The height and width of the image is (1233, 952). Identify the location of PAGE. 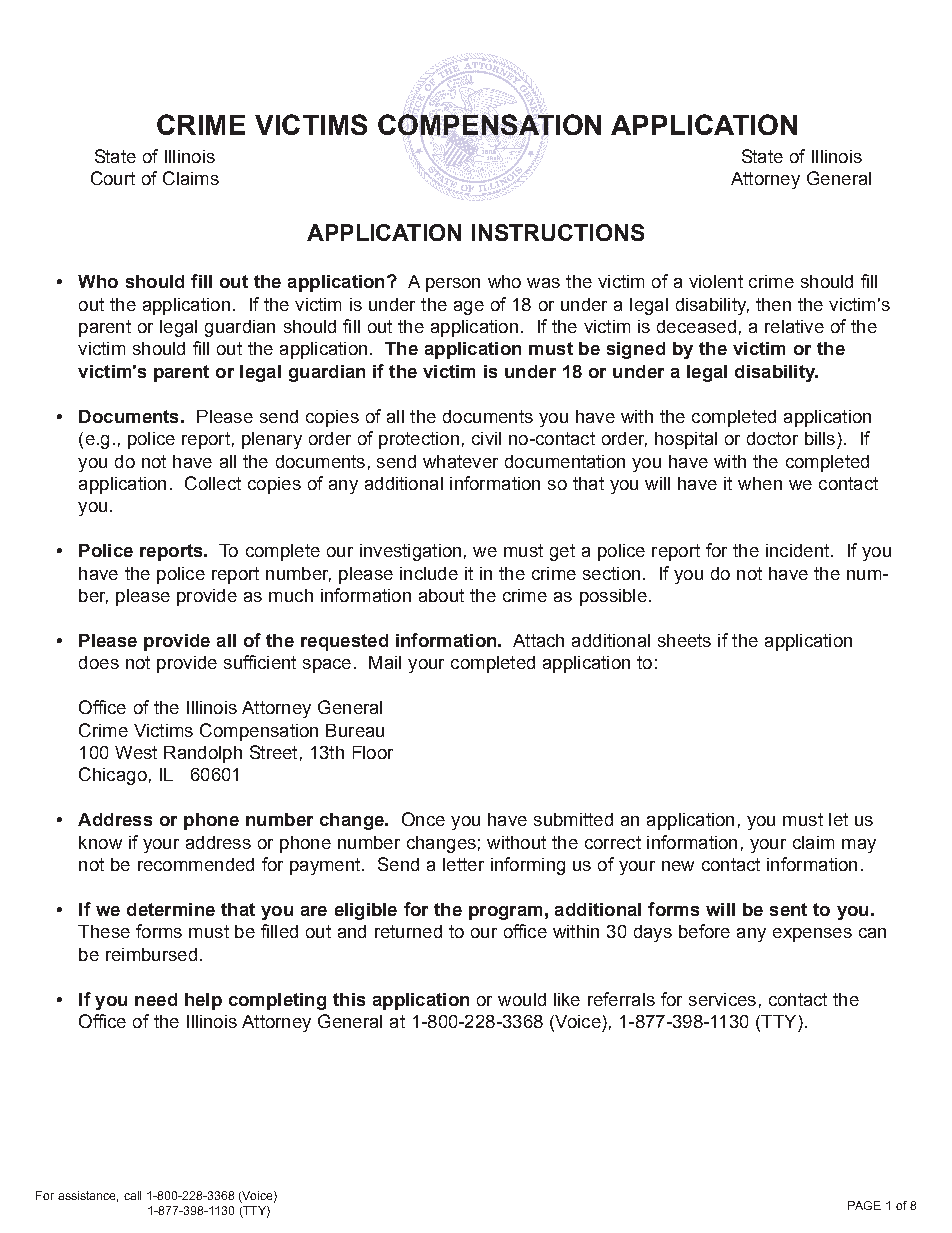
(864, 1205).
